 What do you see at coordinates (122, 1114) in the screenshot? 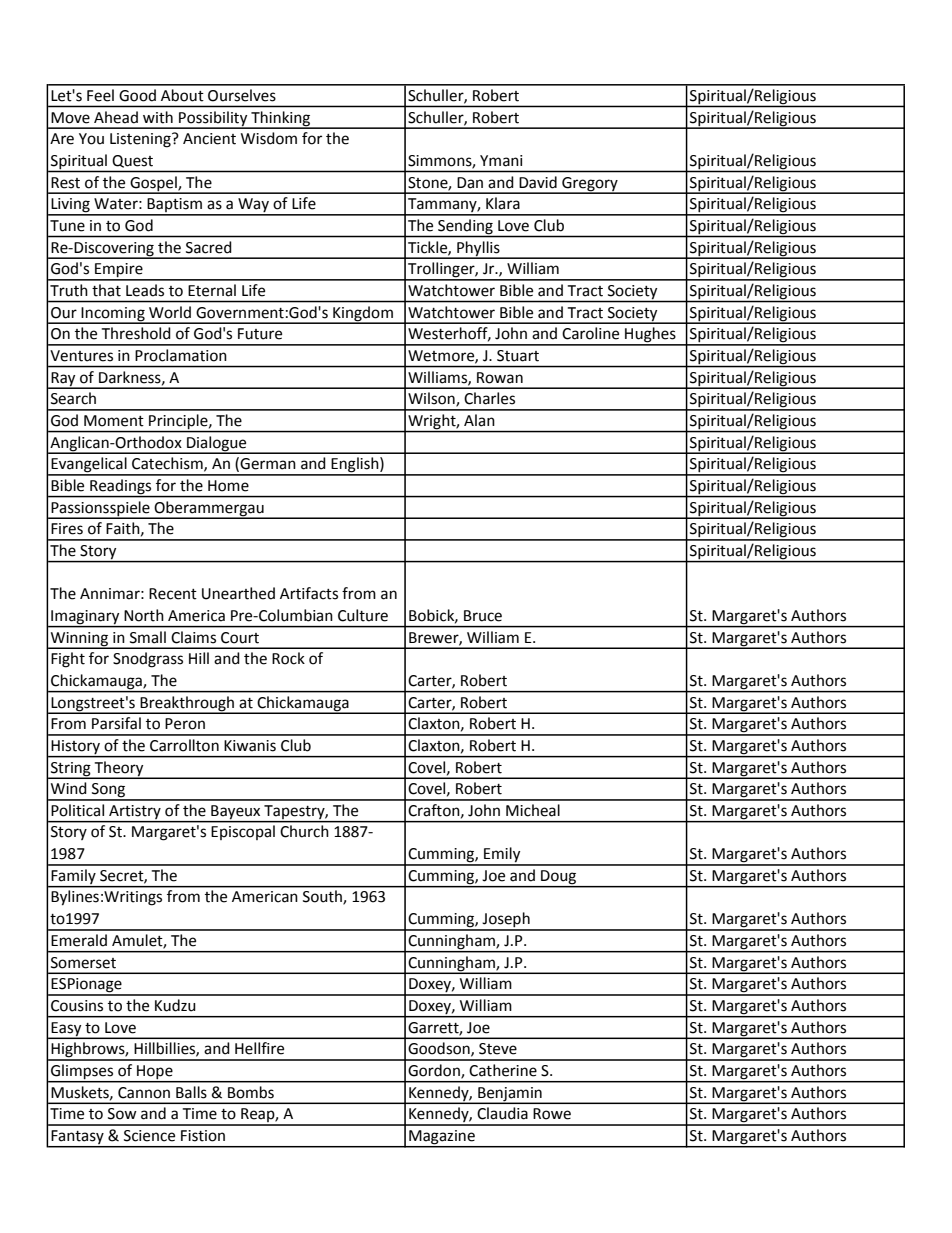
I see `Sow` at bounding box center [122, 1114].
